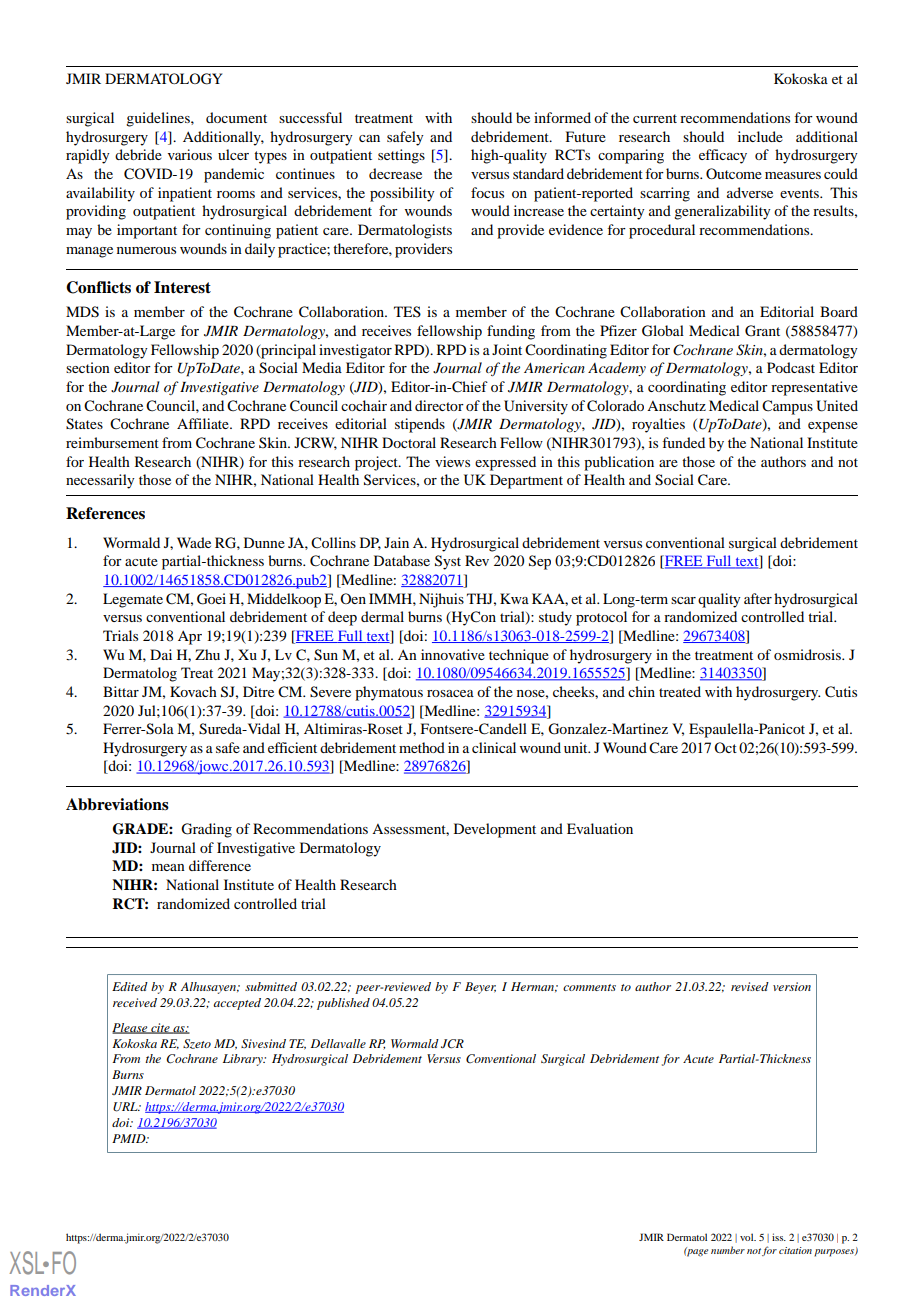 This image has height=1308, width=924. I want to click on various, so click(190, 154).
